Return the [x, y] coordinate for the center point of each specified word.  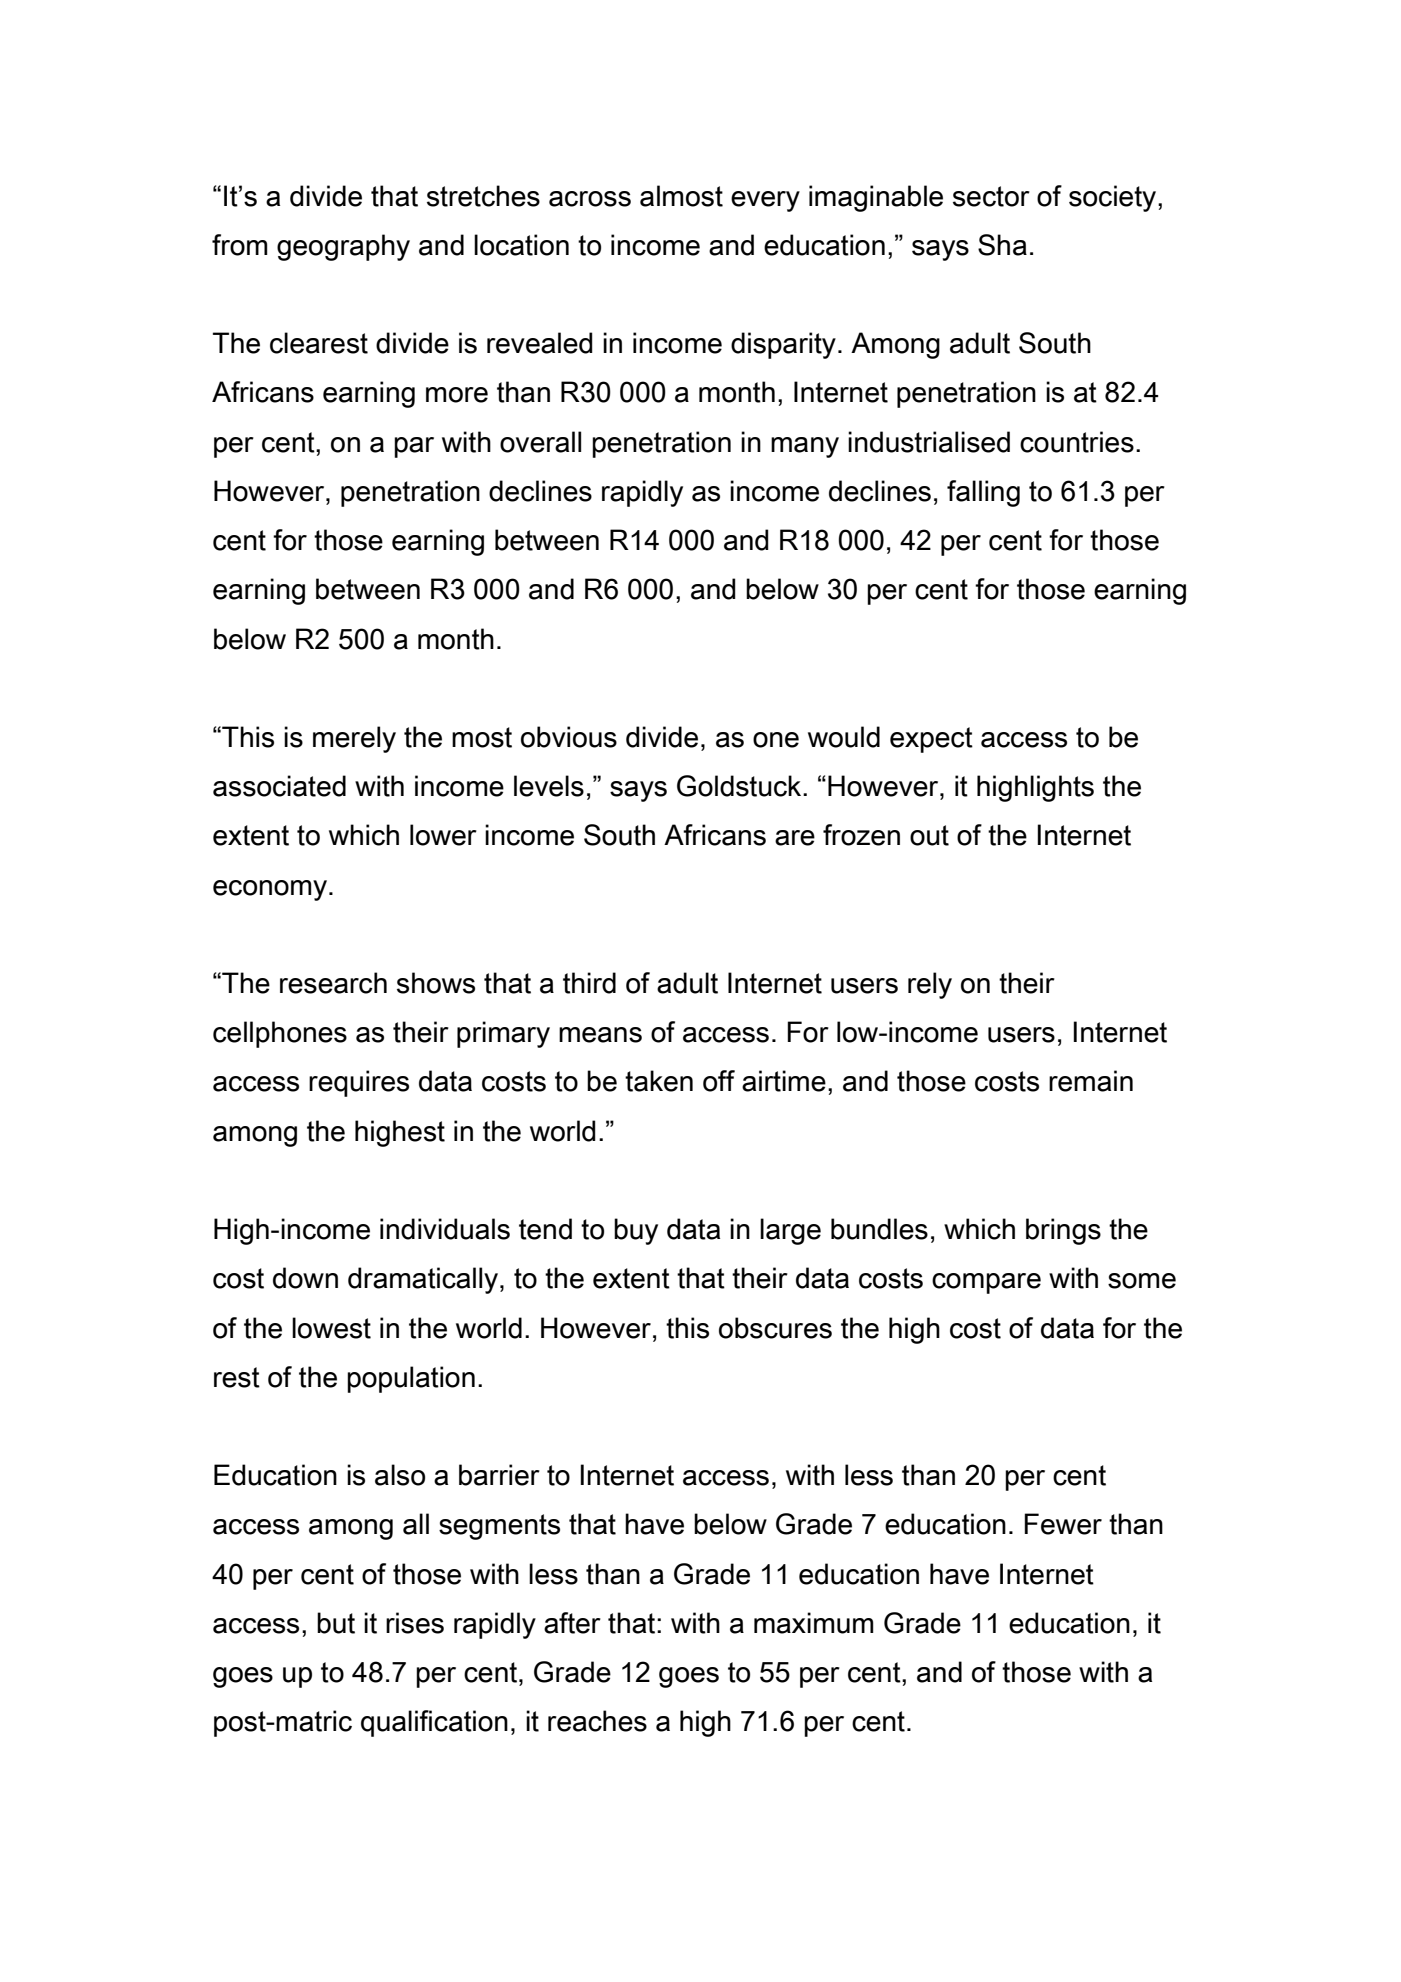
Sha [1002, 245]
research [333, 983]
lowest [331, 1328]
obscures [775, 1328]
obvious [569, 737]
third [589, 983]
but [336, 1623]
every [765, 201]
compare [986, 1283]
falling [983, 493]
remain [1091, 1081]
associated [279, 786]
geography [343, 247]
